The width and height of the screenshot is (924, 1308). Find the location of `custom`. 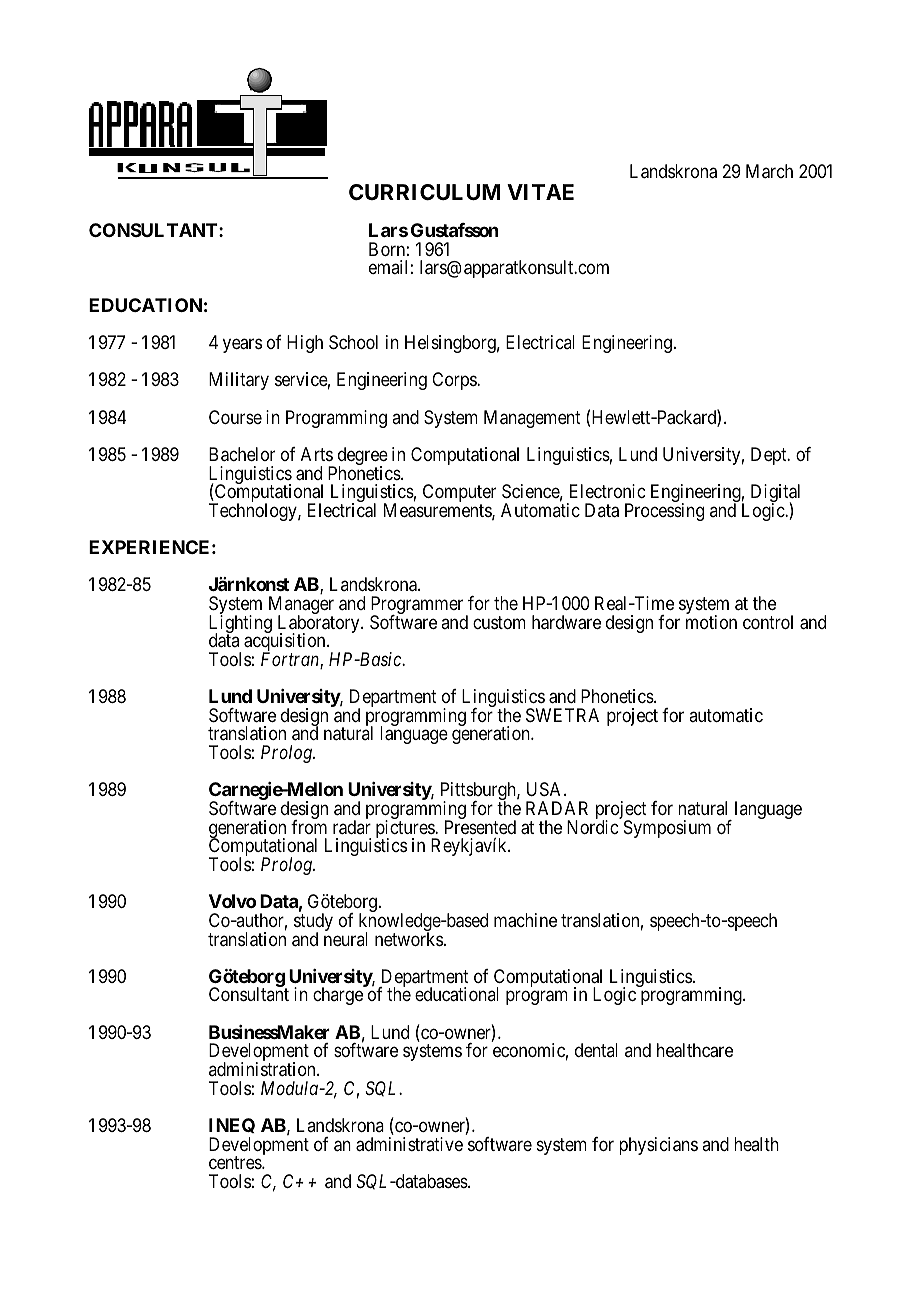

custom is located at coordinates (499, 622).
